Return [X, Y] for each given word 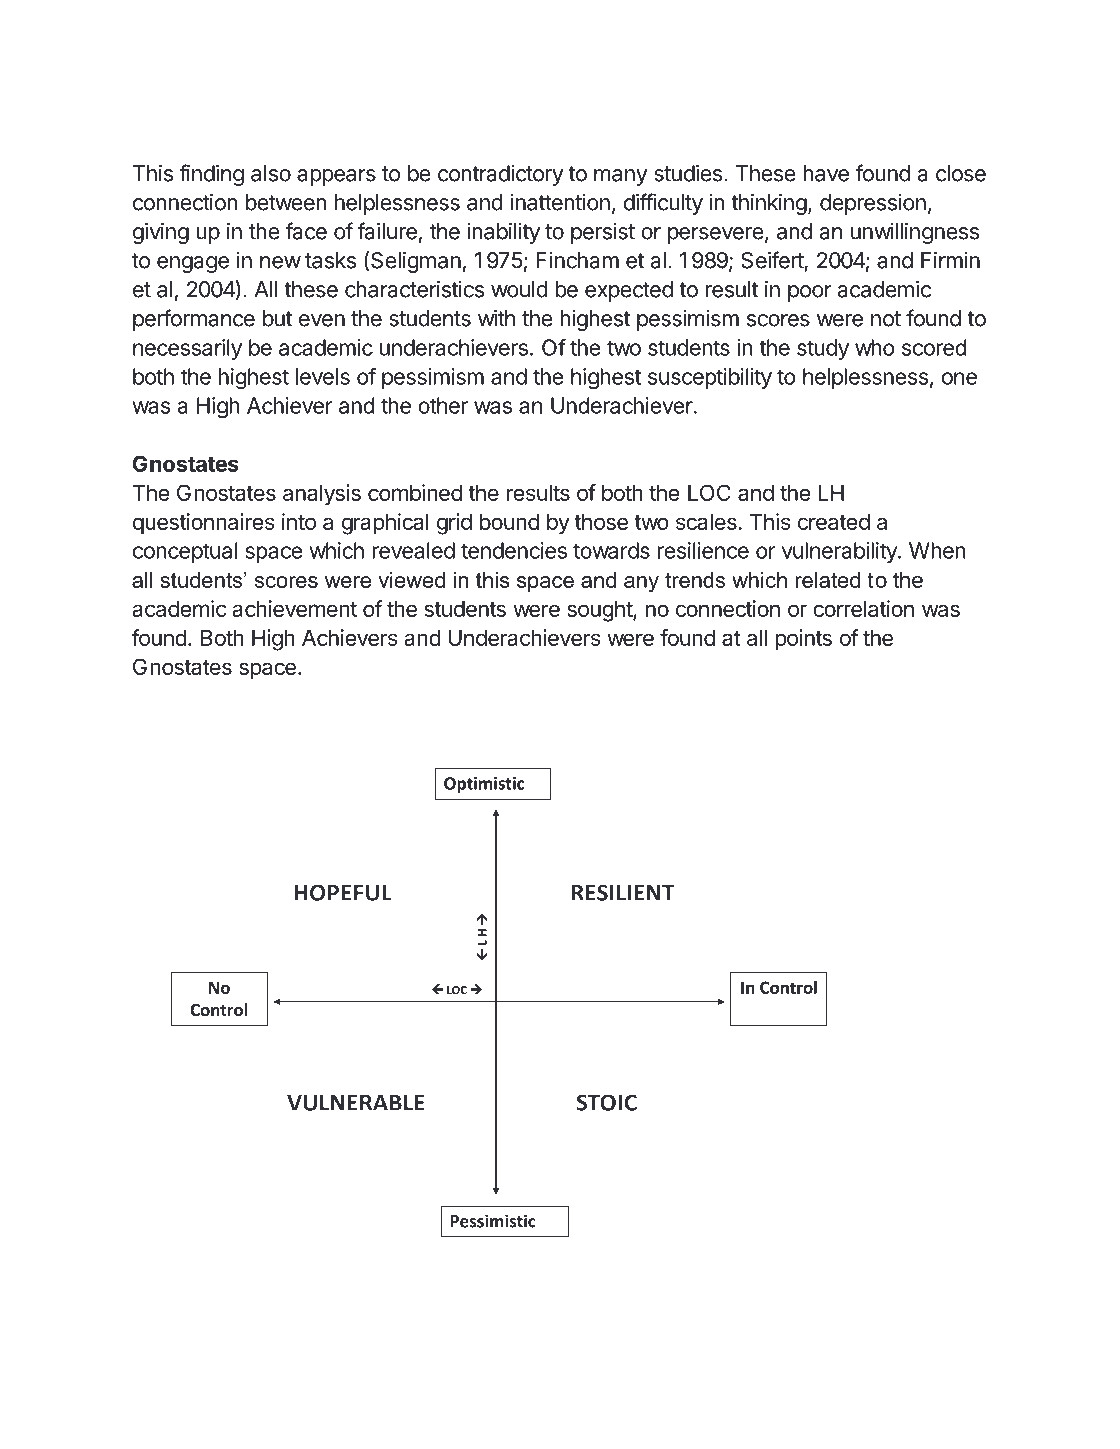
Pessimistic [493, 1221]
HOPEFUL [343, 892]
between [286, 202]
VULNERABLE [356, 1103]
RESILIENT [623, 892]
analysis [322, 495]
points [803, 640]
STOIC [607, 1102]
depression [873, 204]
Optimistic [484, 785]
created [834, 521]
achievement [294, 608]
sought [600, 611]
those [601, 521]
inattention [560, 202]
